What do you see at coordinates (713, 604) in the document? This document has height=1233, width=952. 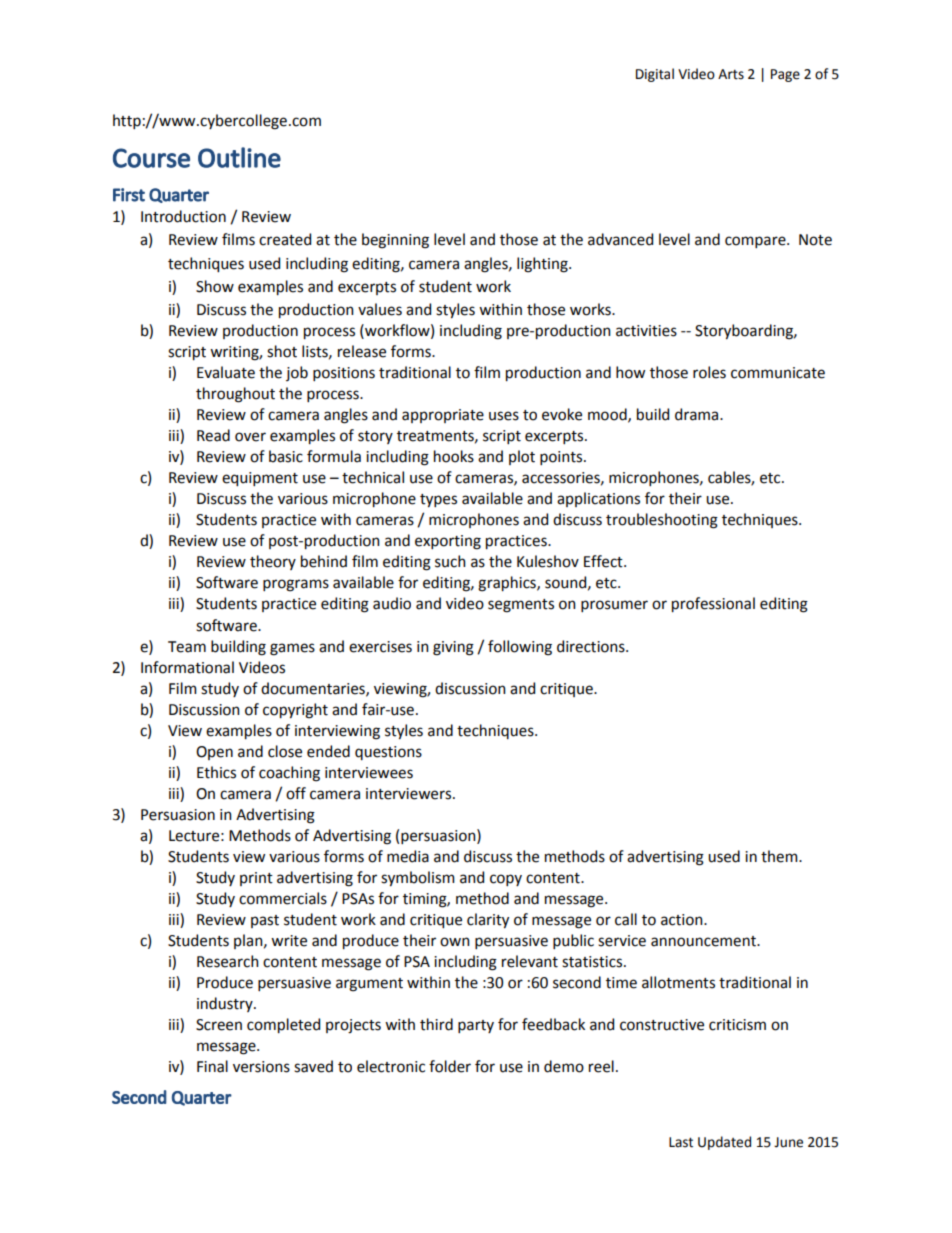 I see `professional` at bounding box center [713, 604].
